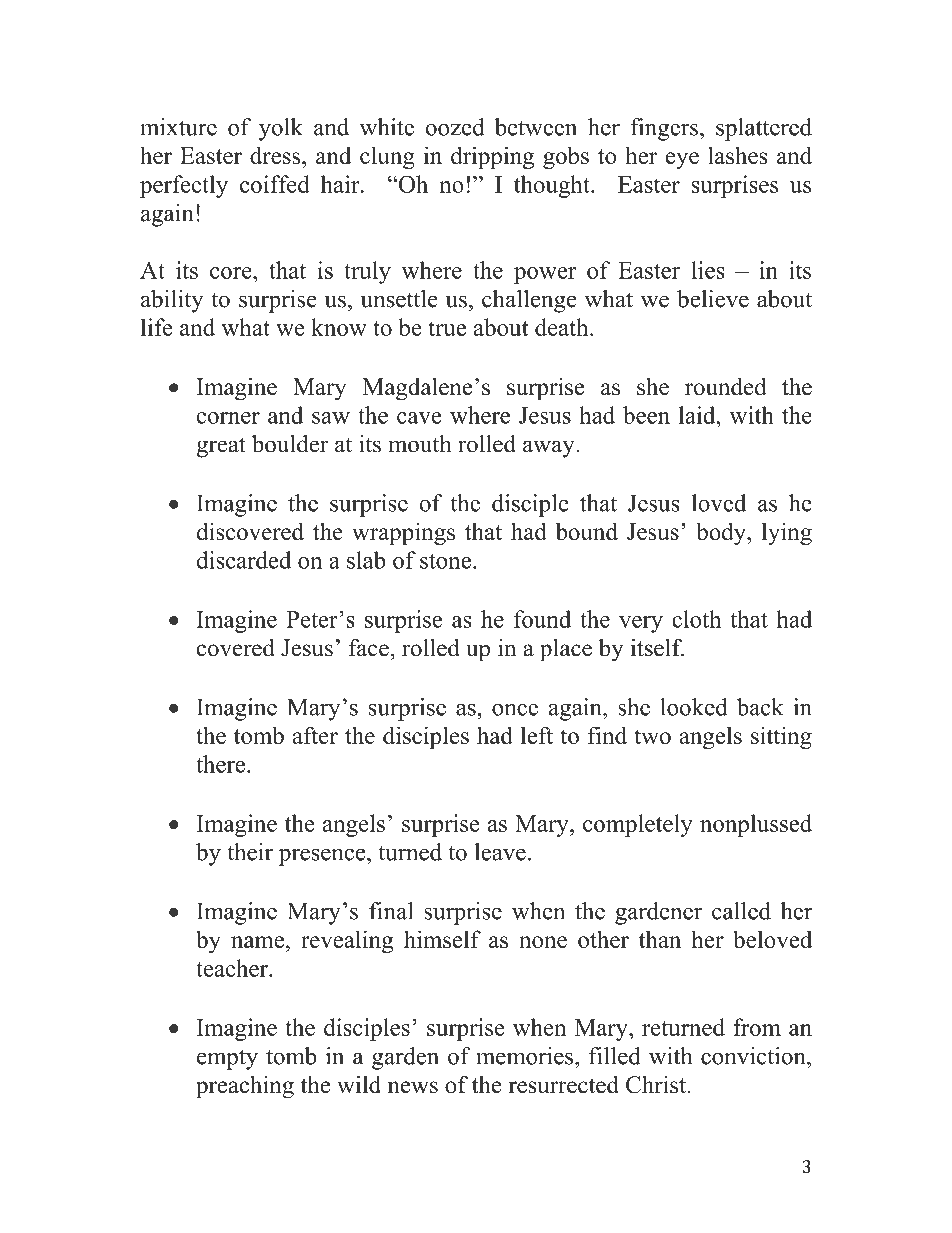  I want to click on discarded, so click(244, 560).
